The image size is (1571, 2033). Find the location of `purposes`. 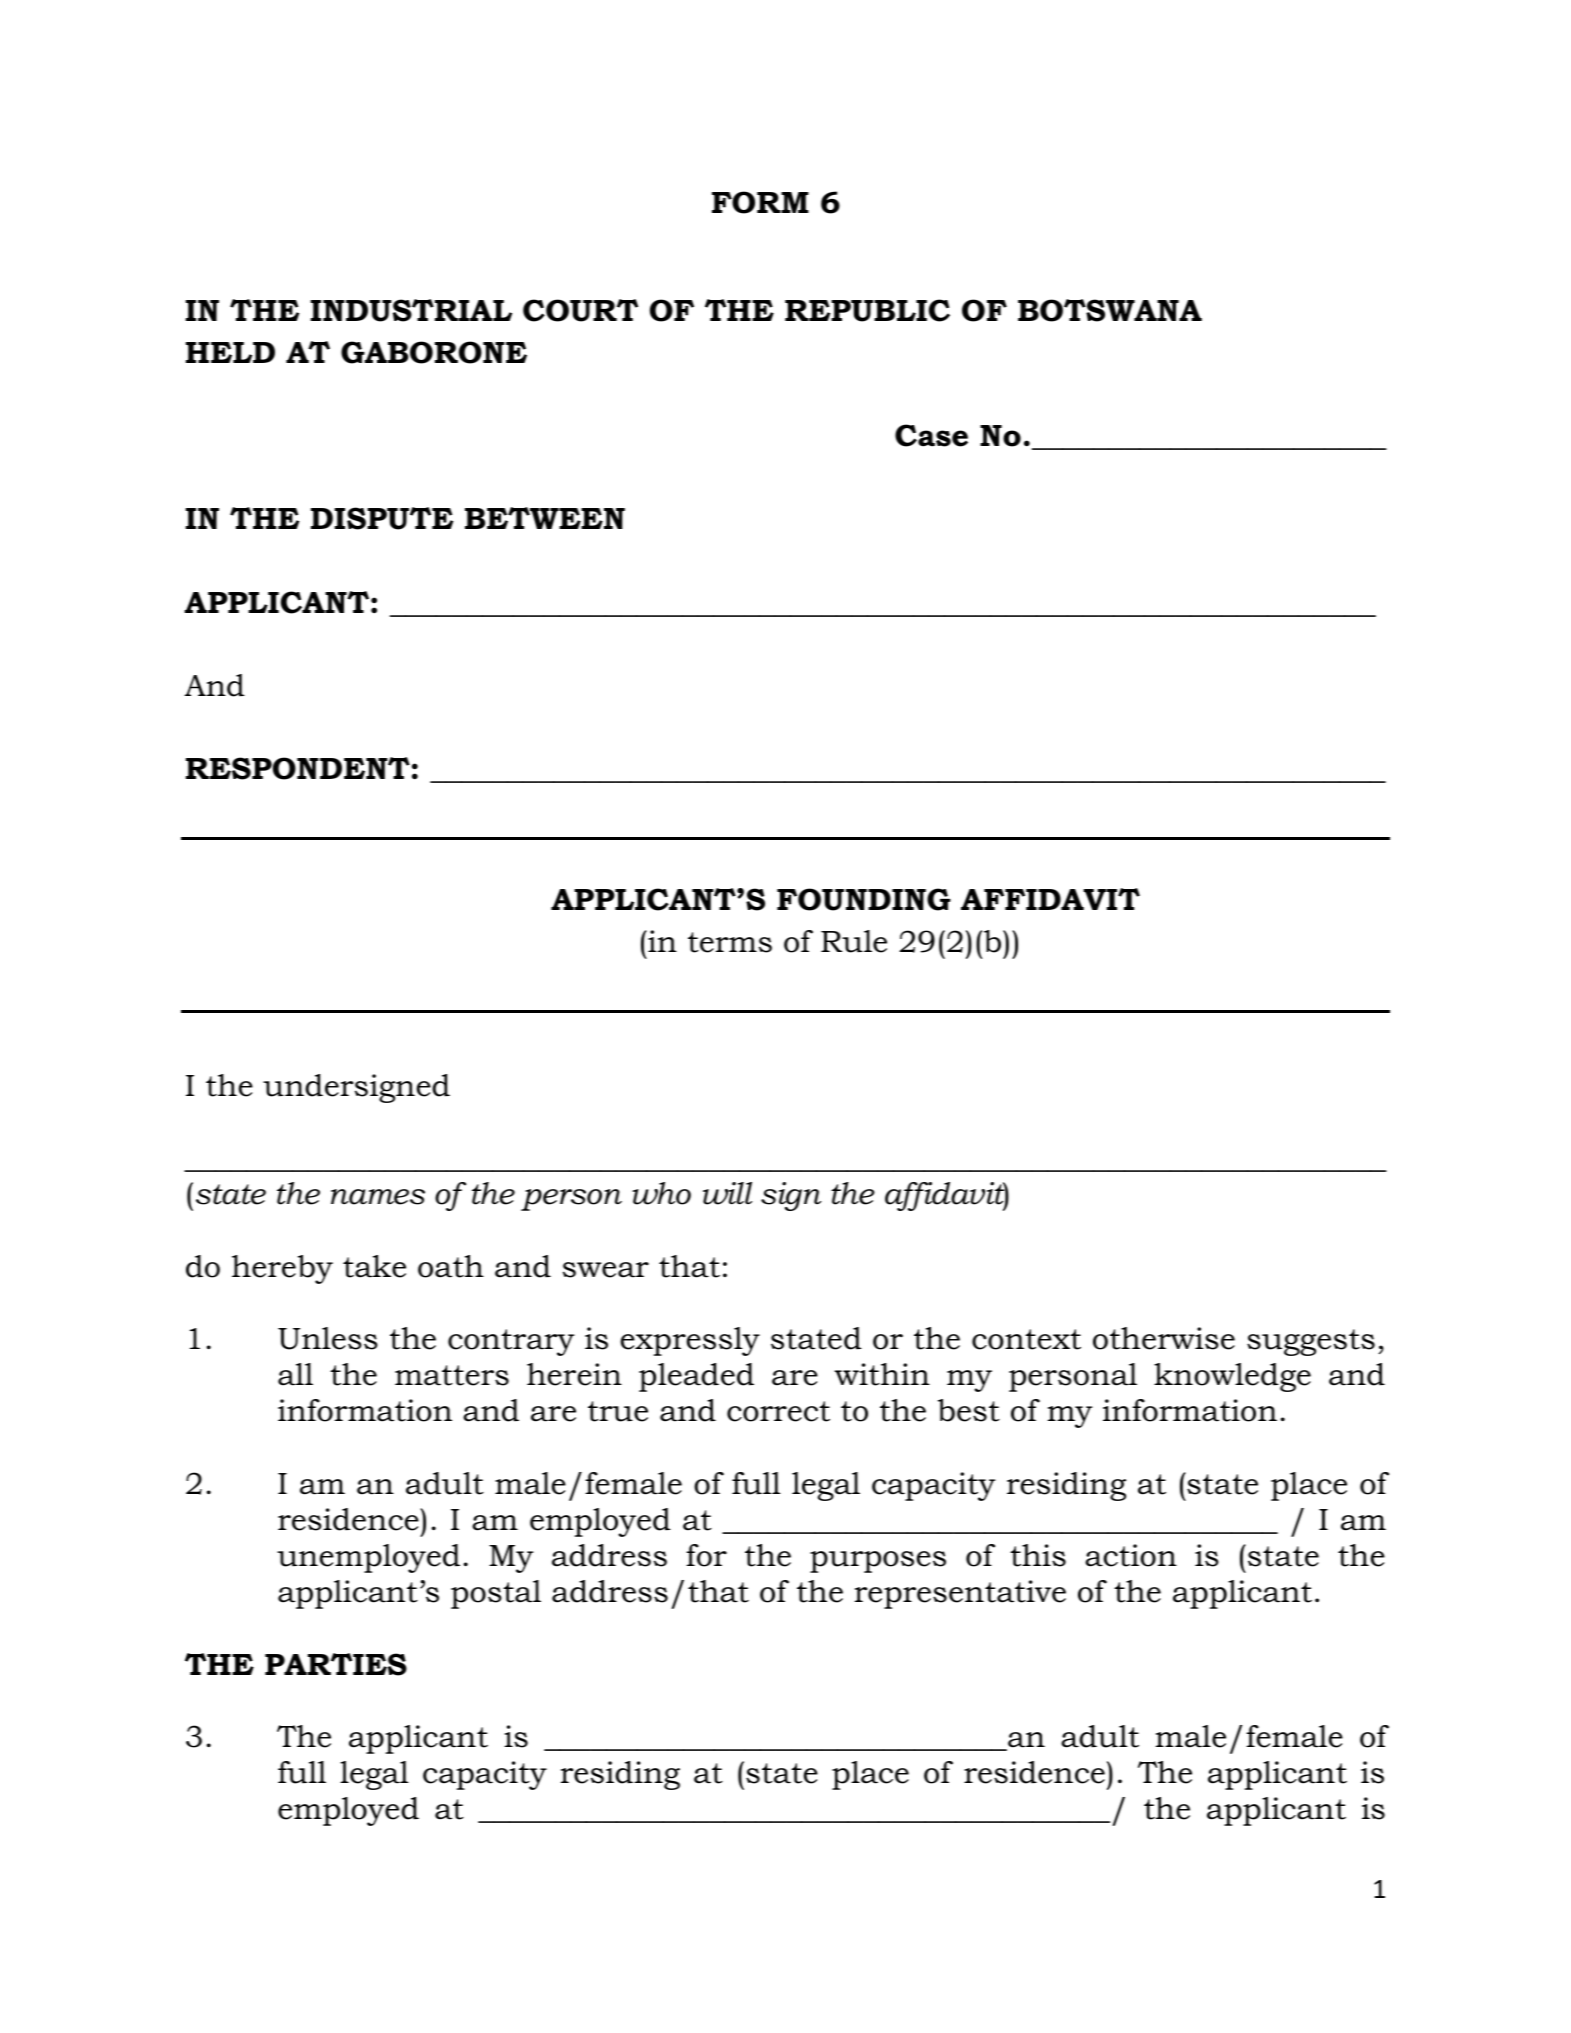

purposes is located at coordinates (878, 1562).
